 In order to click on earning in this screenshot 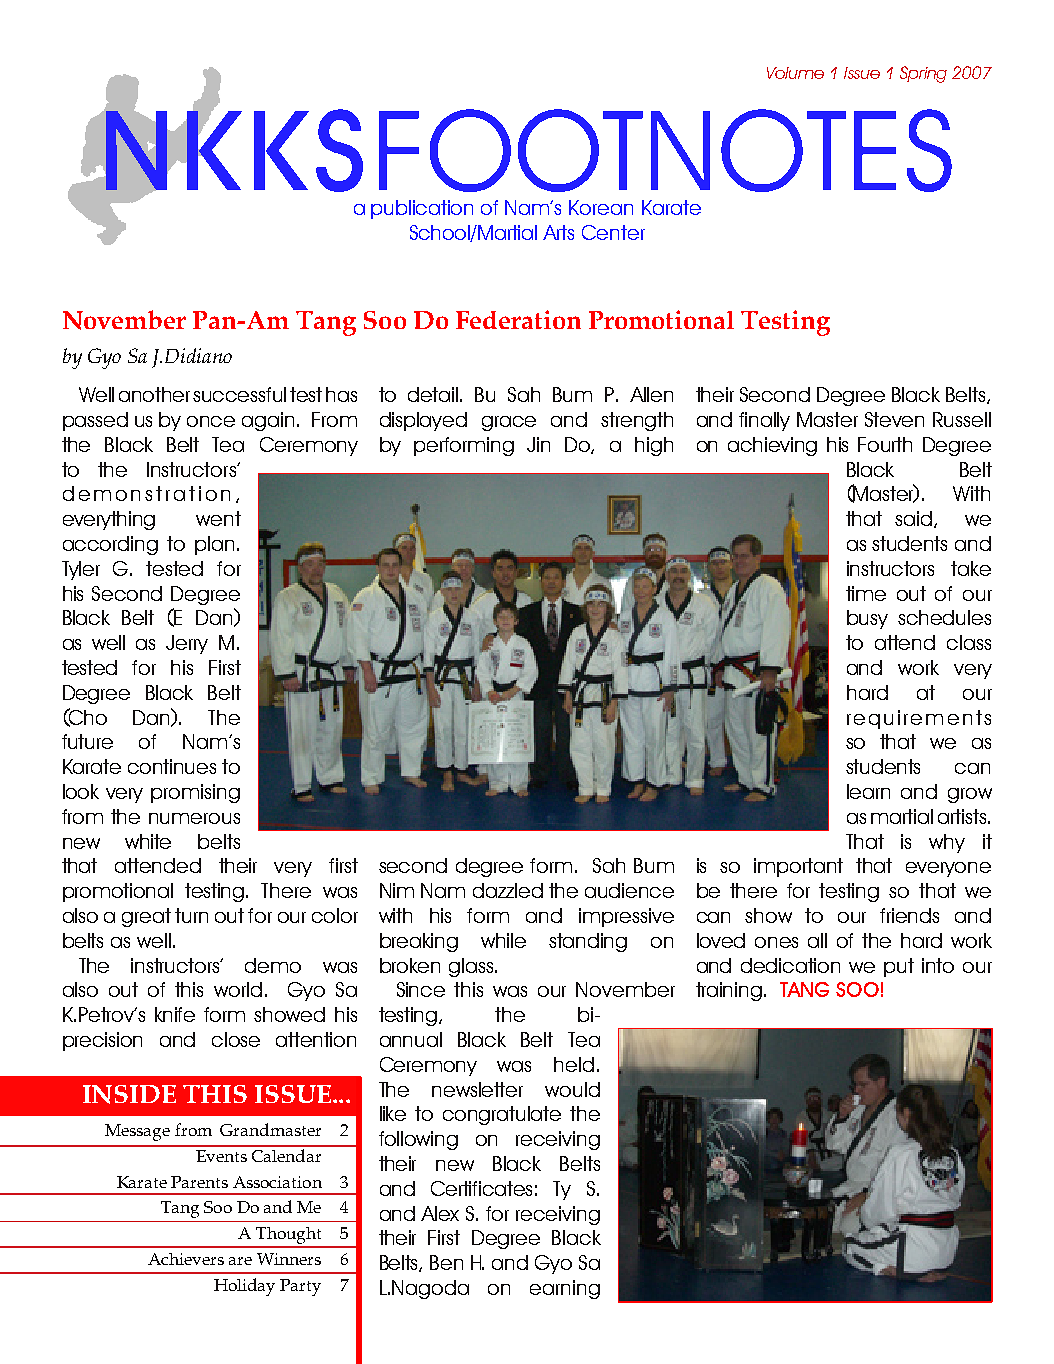, I will do `click(565, 1289)`.
